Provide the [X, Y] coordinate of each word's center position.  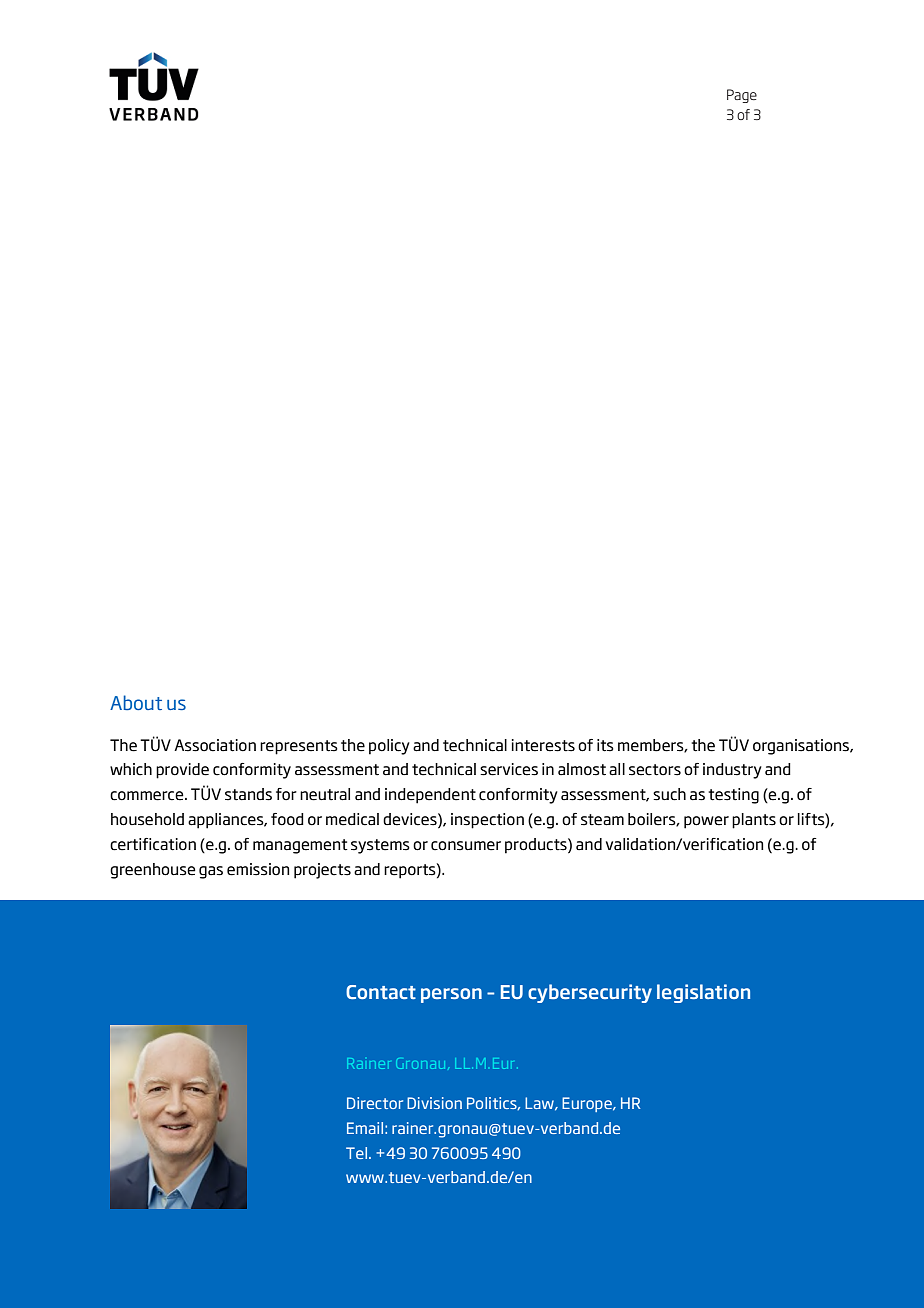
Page [742, 96]
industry [732, 771]
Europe [588, 1104]
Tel [356, 1153]
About [136, 702]
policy [389, 747]
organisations [802, 747]
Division [434, 1103]
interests [543, 745]
